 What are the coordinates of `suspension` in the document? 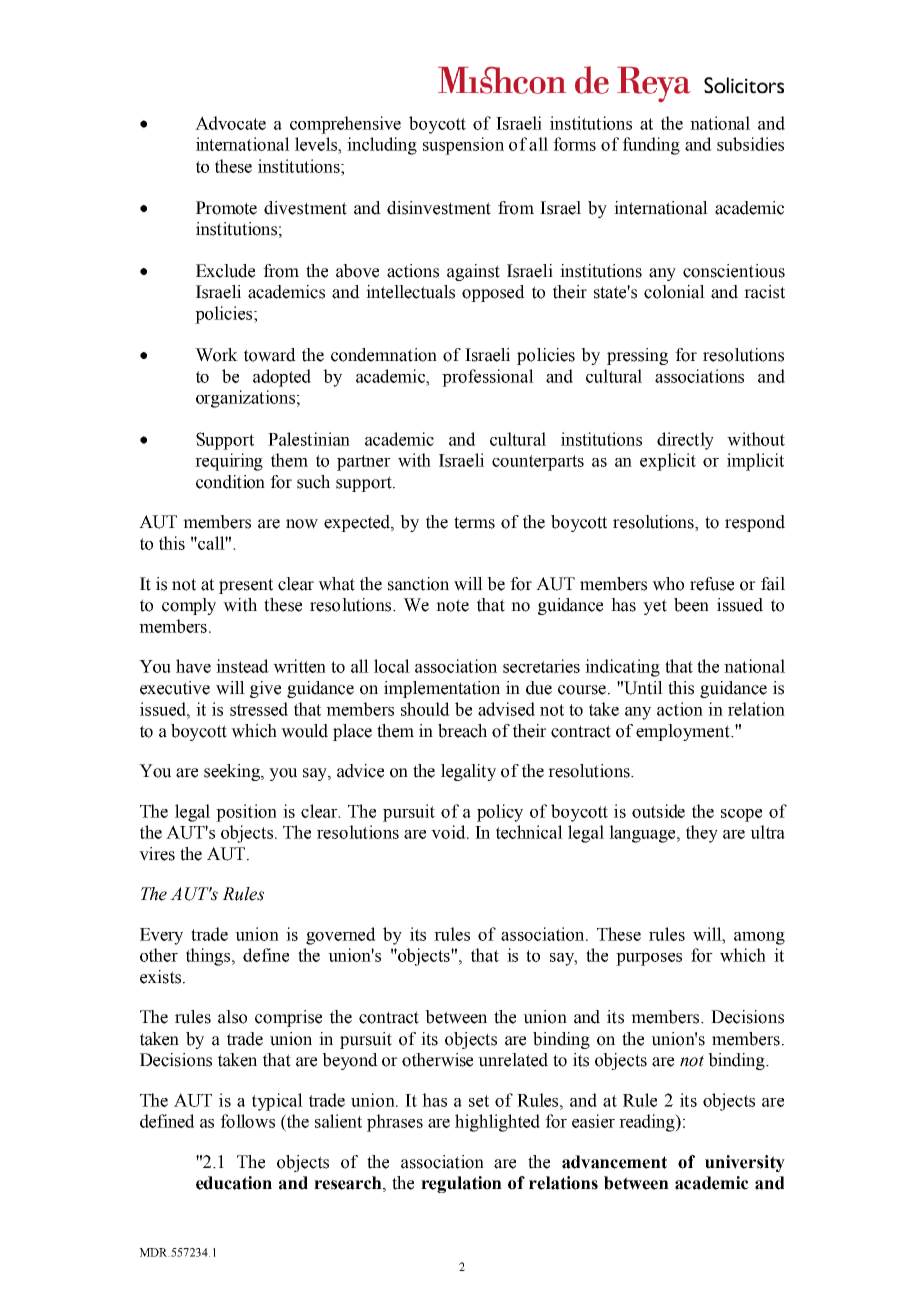 It's located at (463, 146).
